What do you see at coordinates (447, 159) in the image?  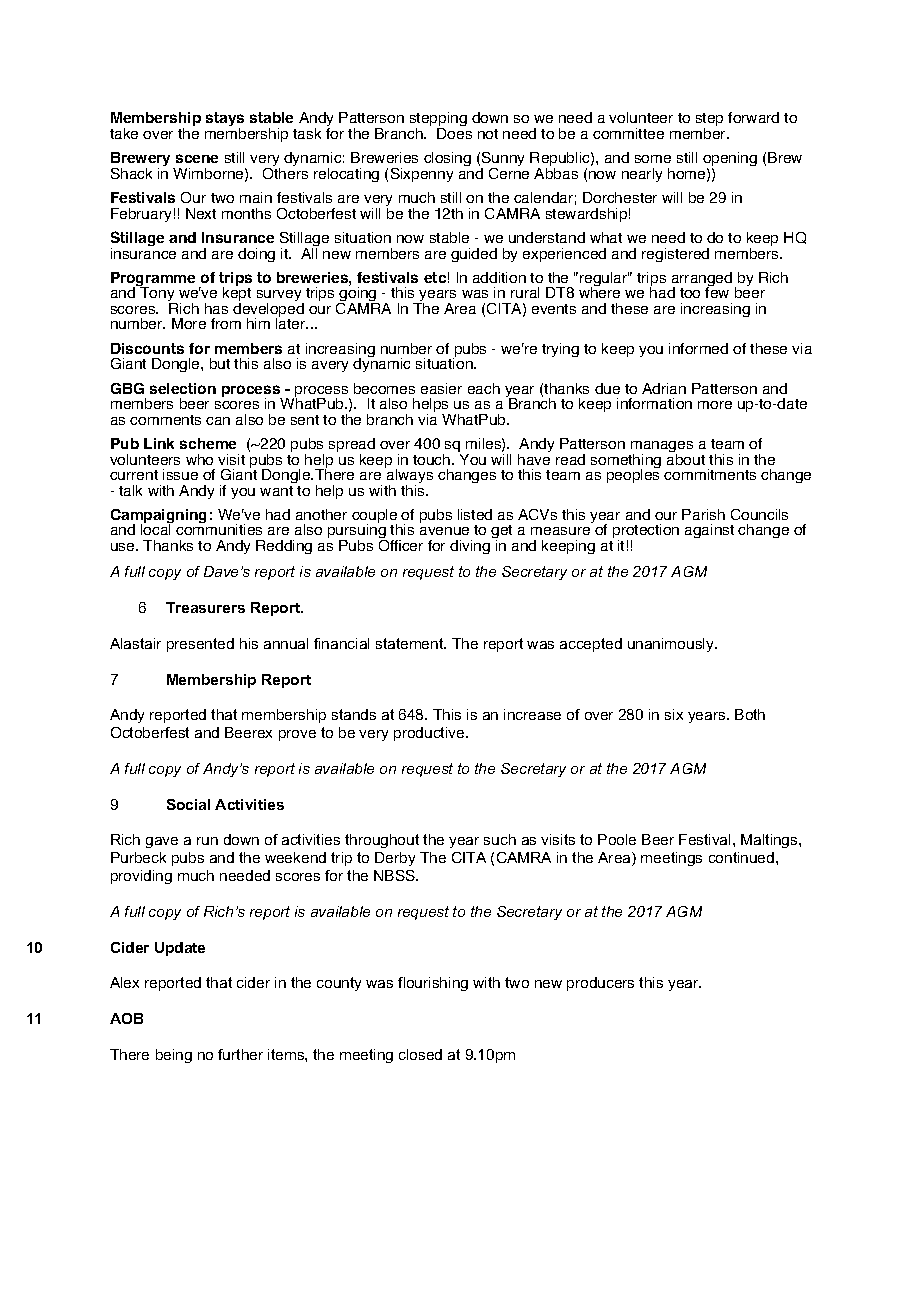 I see `closing` at bounding box center [447, 159].
